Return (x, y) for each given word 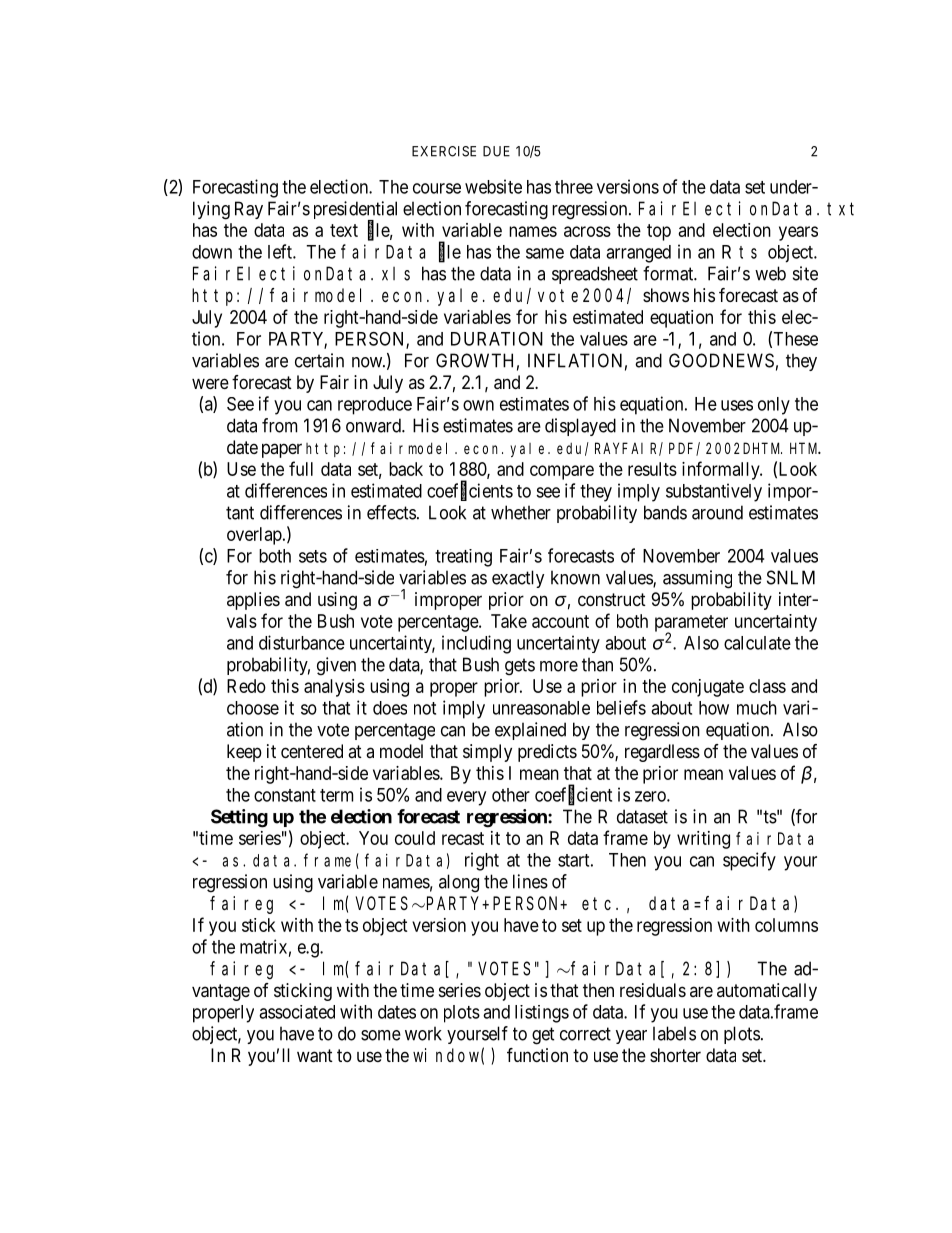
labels (674, 1033)
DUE (496, 151)
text (344, 230)
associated (297, 1012)
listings (542, 1014)
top (659, 232)
